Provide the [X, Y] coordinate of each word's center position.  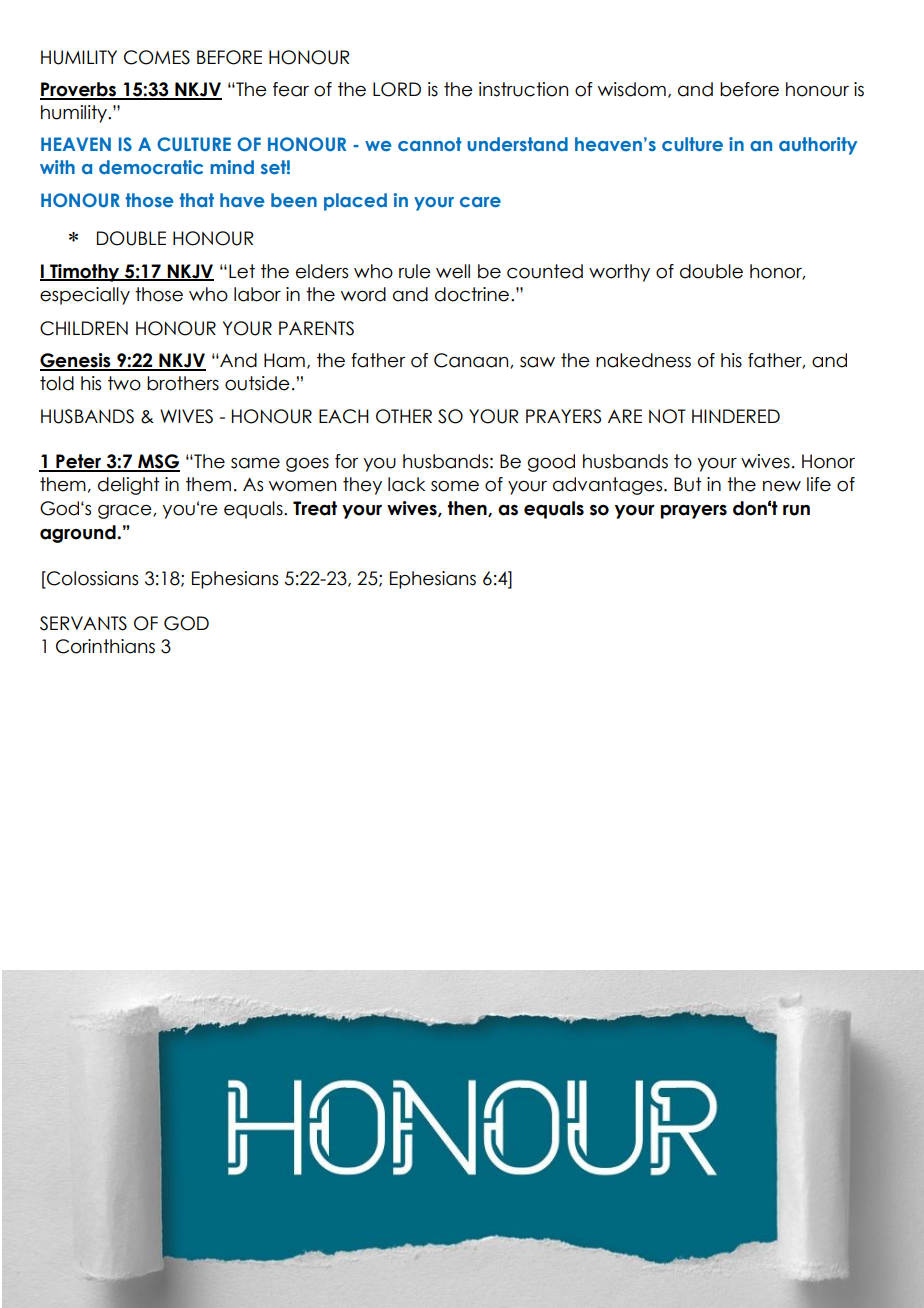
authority [818, 146]
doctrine [473, 294]
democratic [151, 167]
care [480, 202]
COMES [157, 57]
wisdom [632, 89]
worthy [619, 273]
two [124, 383]
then [468, 509]
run [796, 510]
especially [85, 296]
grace [126, 512]
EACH [344, 416]
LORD [397, 89]
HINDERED [736, 416]
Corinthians [105, 646]
